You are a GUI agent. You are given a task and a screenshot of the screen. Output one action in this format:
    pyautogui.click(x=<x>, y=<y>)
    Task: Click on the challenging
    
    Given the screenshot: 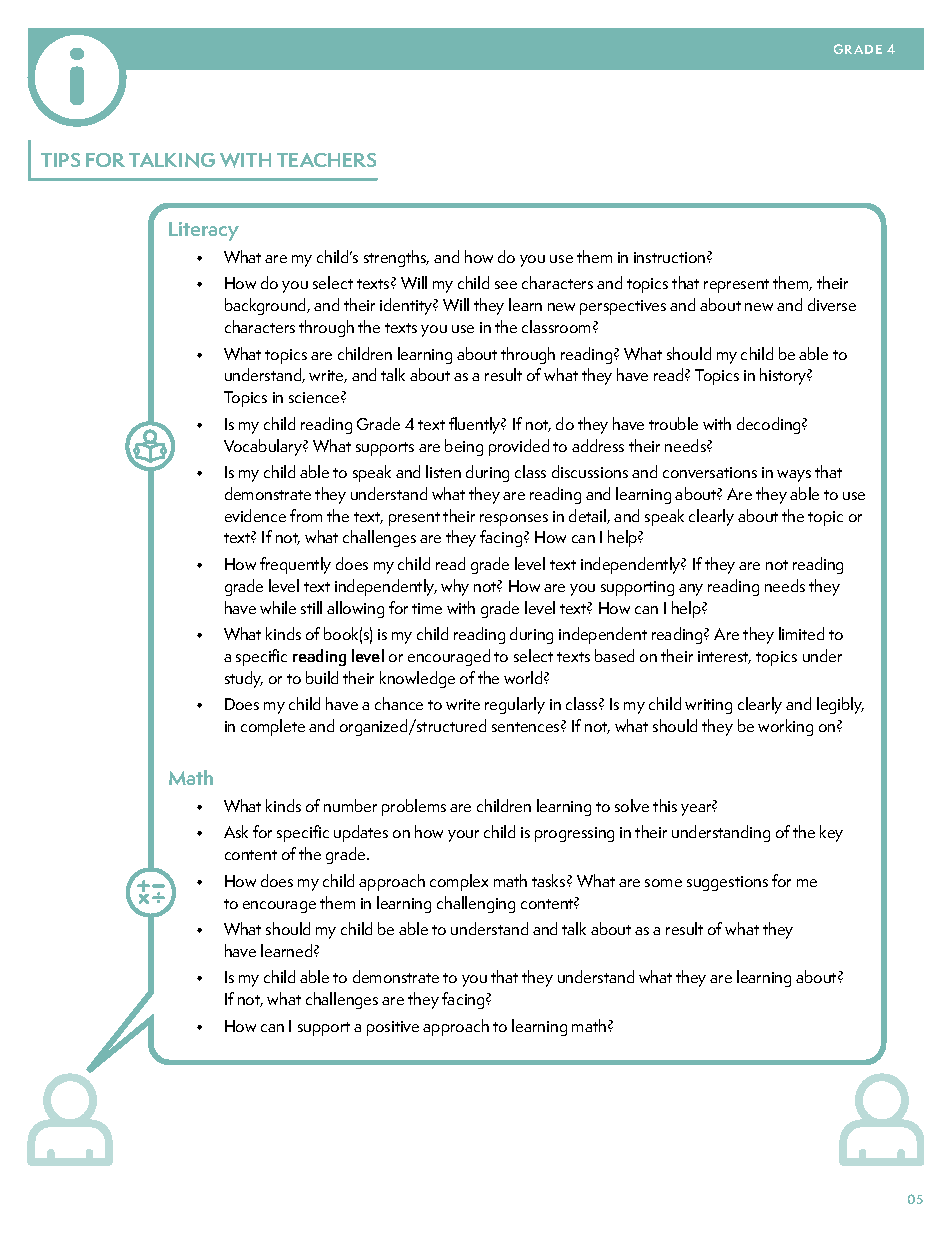 What is the action you would take?
    pyautogui.click(x=476, y=904)
